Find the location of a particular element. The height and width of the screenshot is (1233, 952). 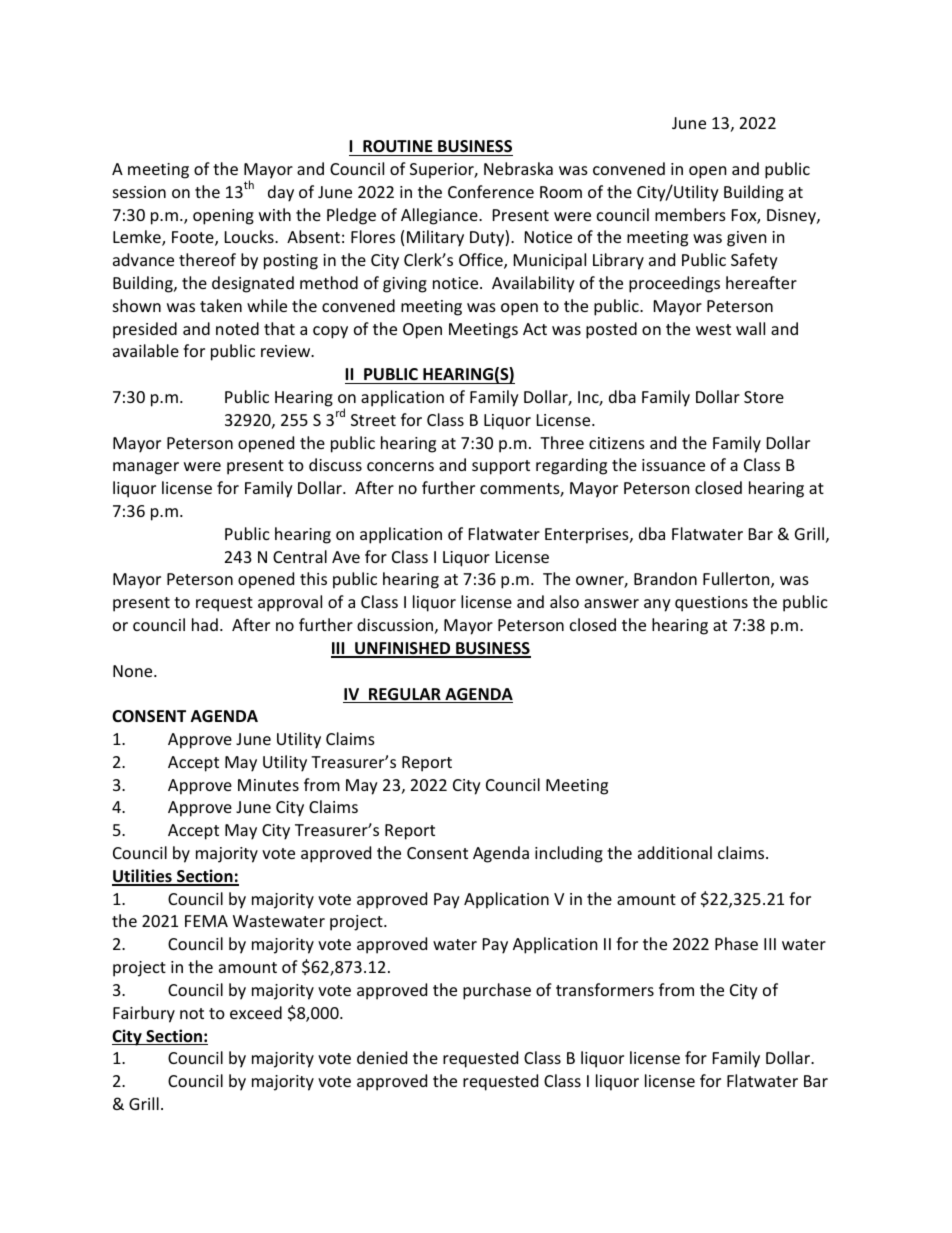

Street is located at coordinates (373, 420).
